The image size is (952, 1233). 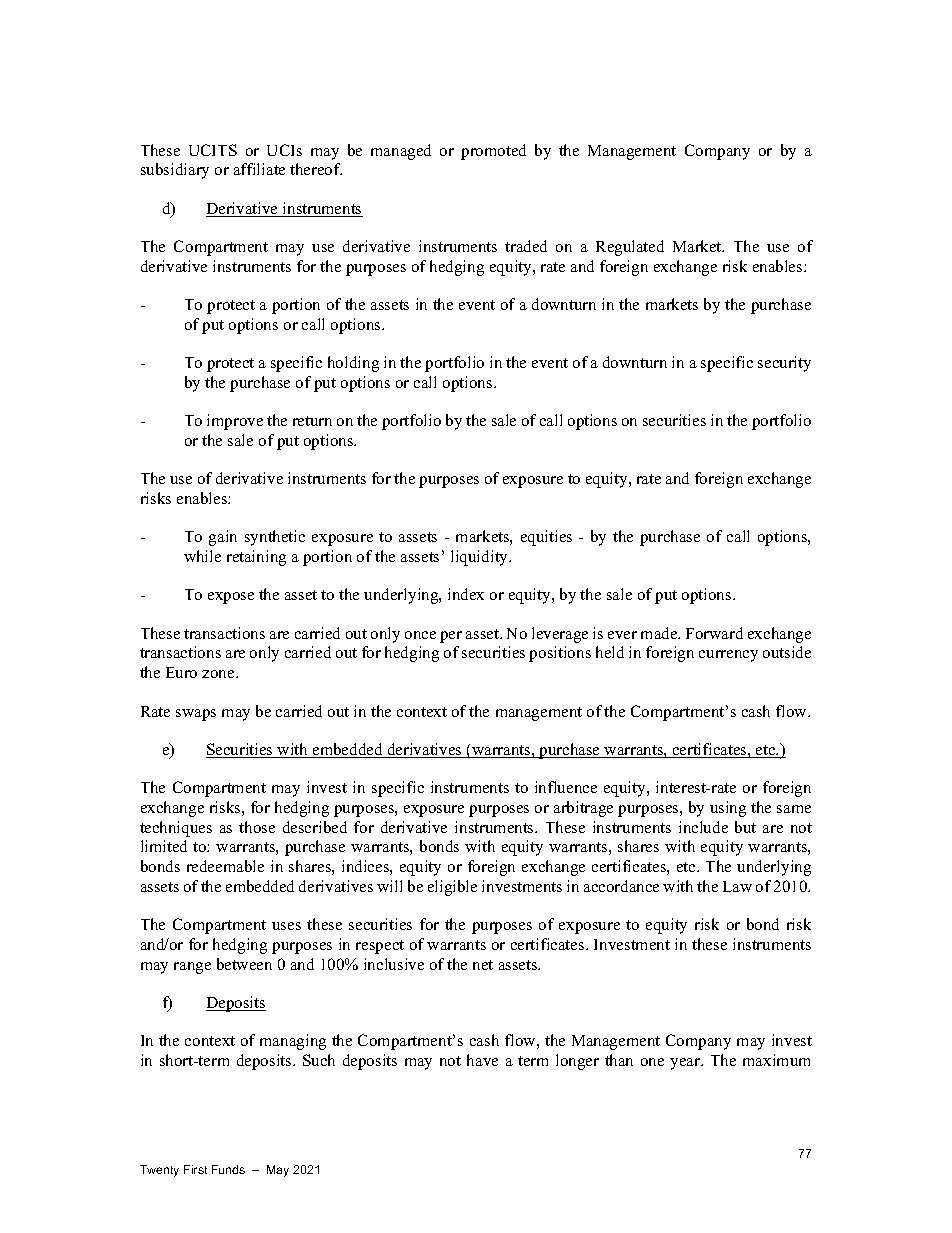 What do you see at coordinates (714, 633) in the page?
I see `Forward` at bounding box center [714, 633].
